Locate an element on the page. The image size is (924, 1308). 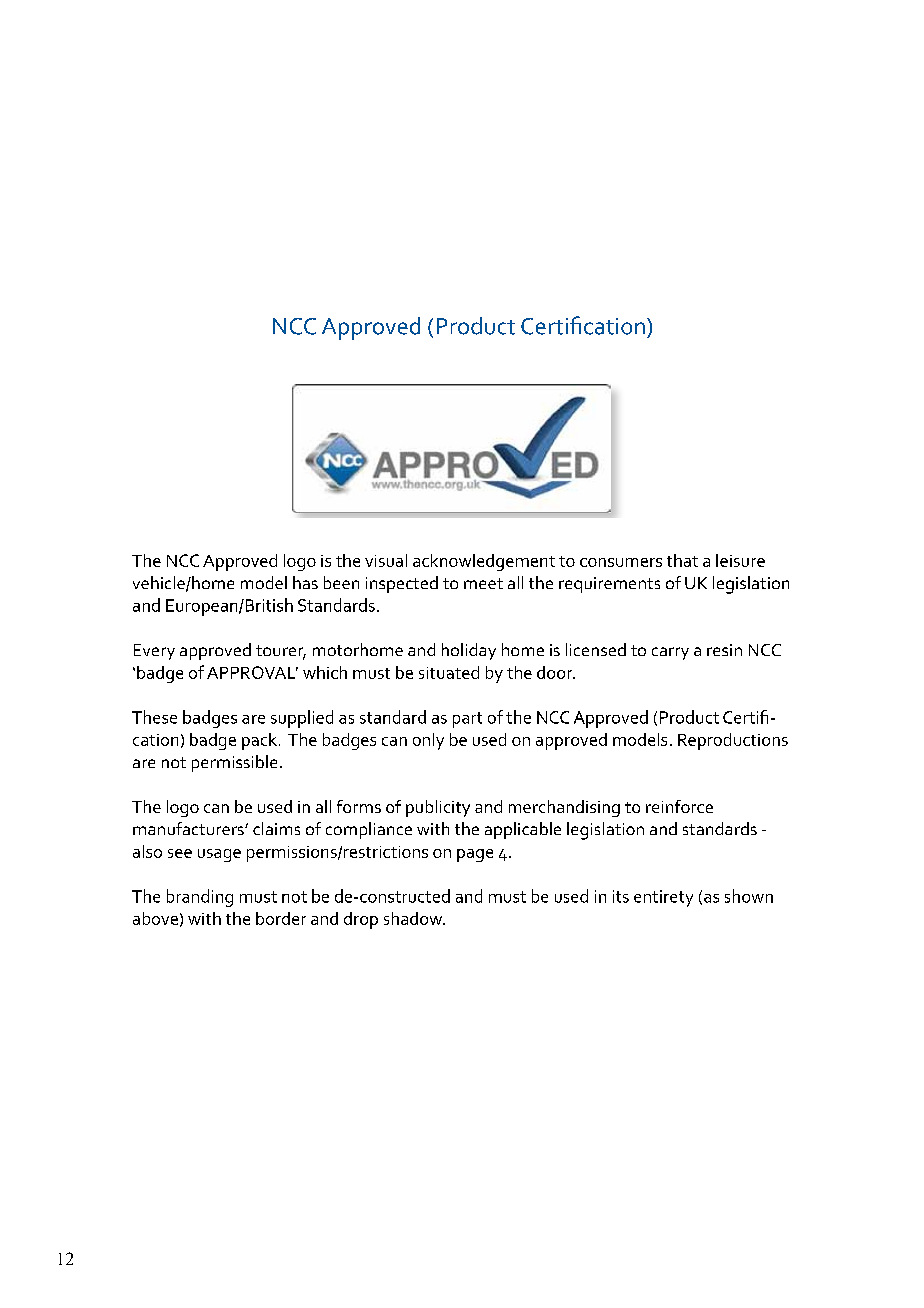
entirety is located at coordinates (663, 898).
